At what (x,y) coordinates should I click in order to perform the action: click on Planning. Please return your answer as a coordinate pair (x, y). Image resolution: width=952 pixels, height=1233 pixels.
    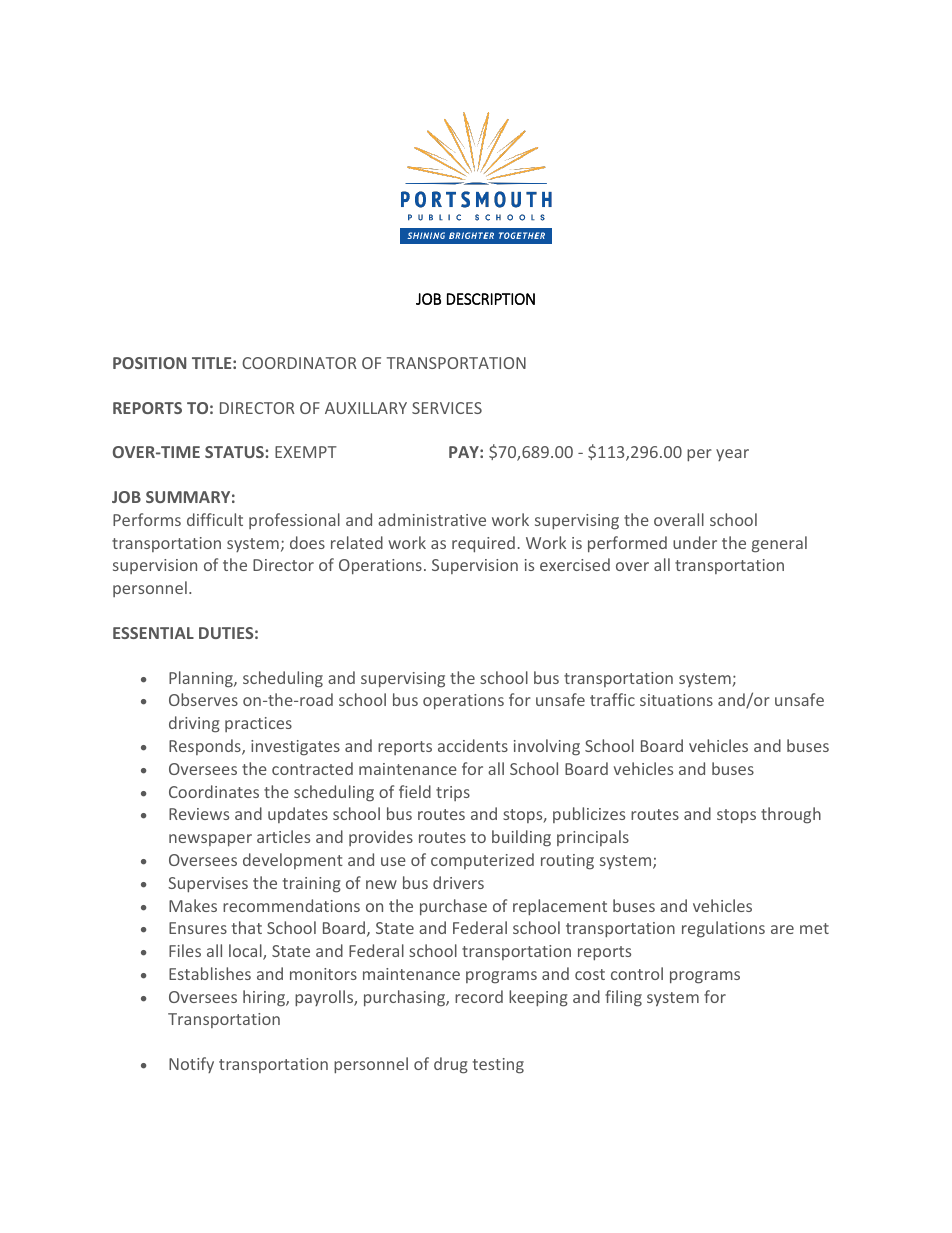
    Looking at the image, I should click on (202, 679).
